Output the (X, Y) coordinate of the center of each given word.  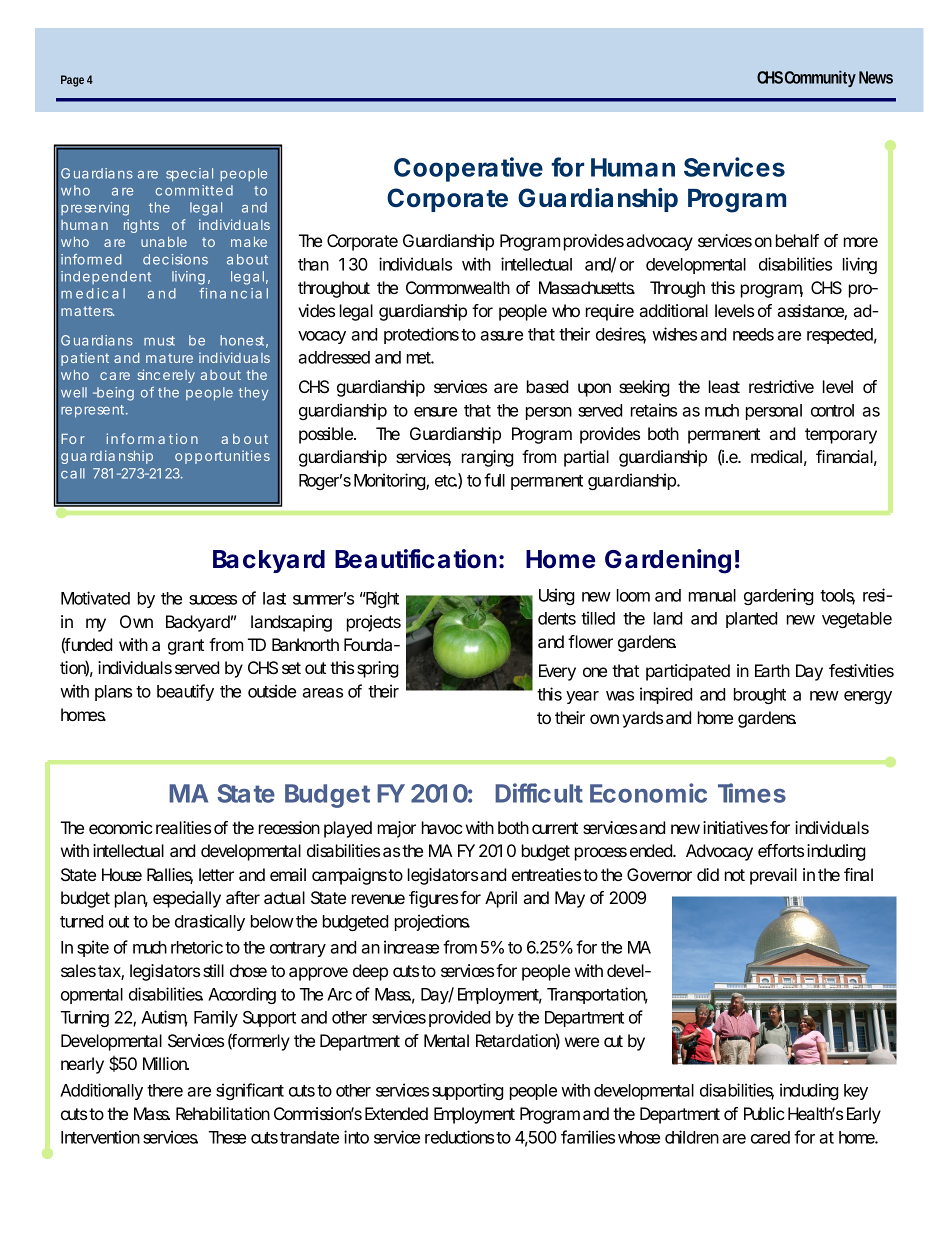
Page (72, 81)
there (165, 1090)
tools (837, 596)
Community (820, 79)
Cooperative (468, 169)
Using (557, 596)
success (213, 600)
